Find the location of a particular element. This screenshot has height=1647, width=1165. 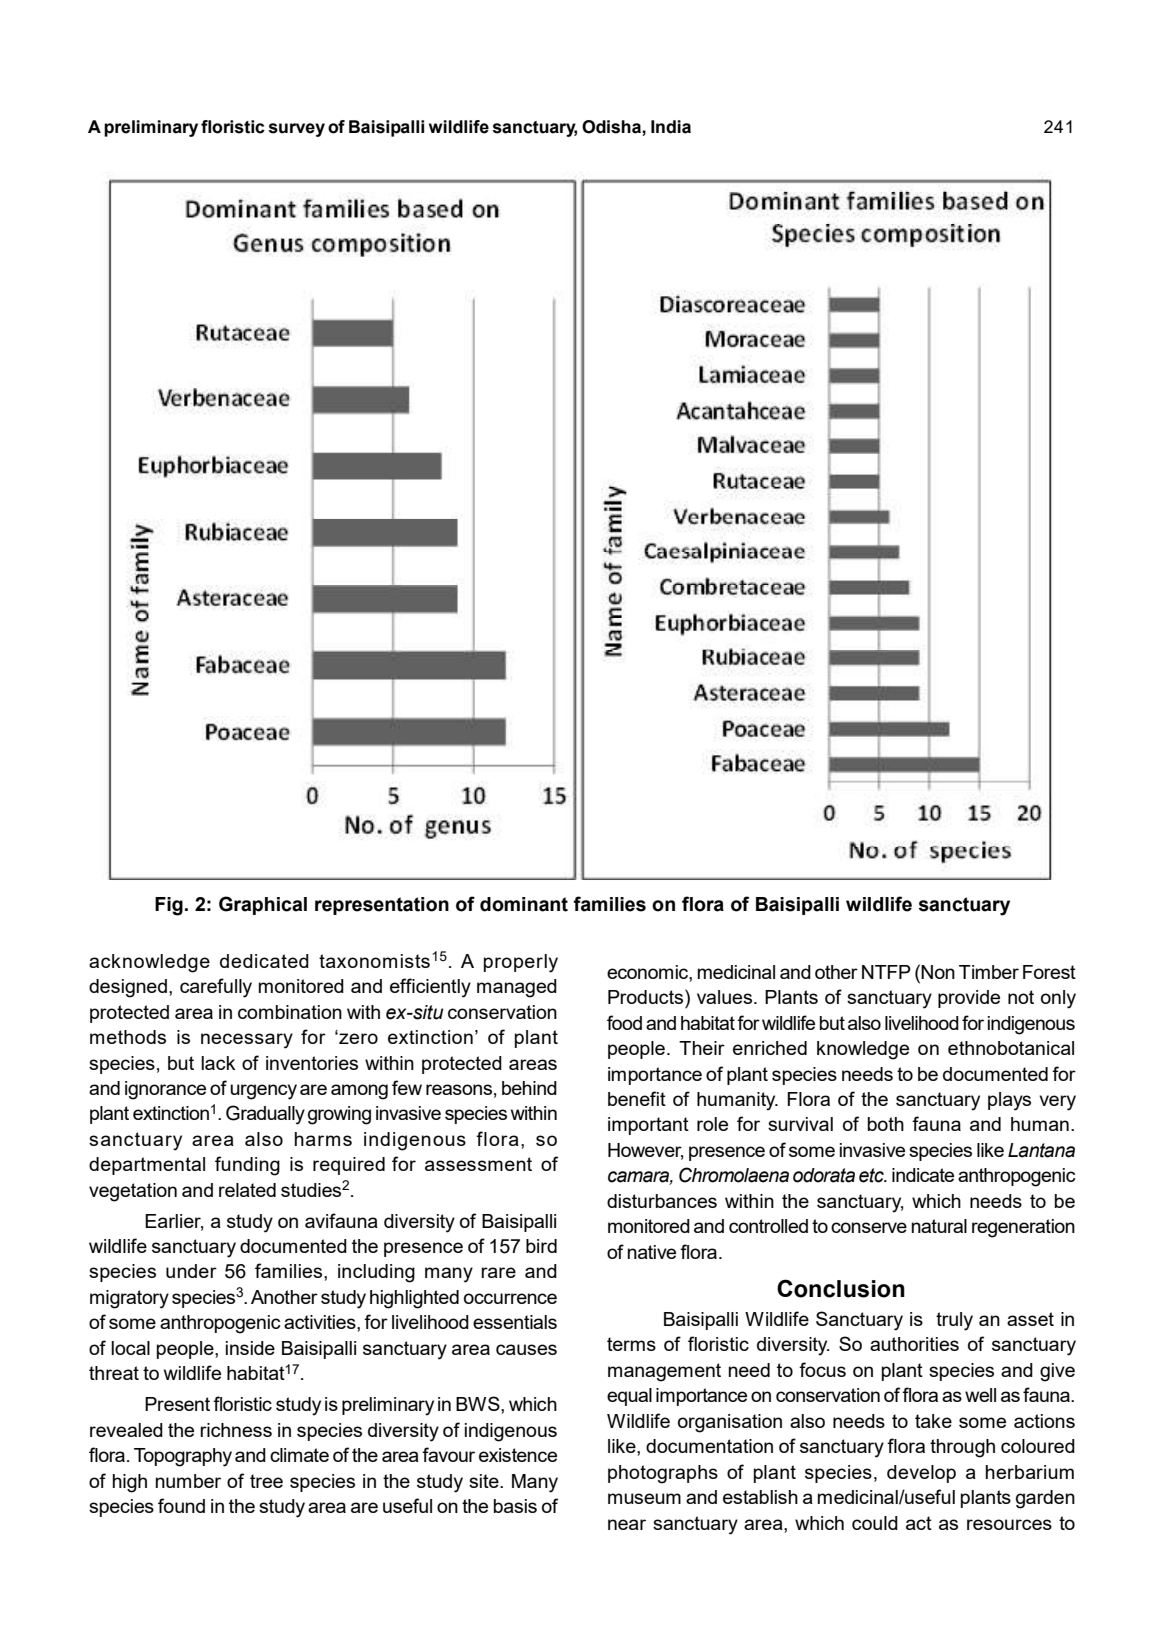

number is located at coordinates (188, 1481).
